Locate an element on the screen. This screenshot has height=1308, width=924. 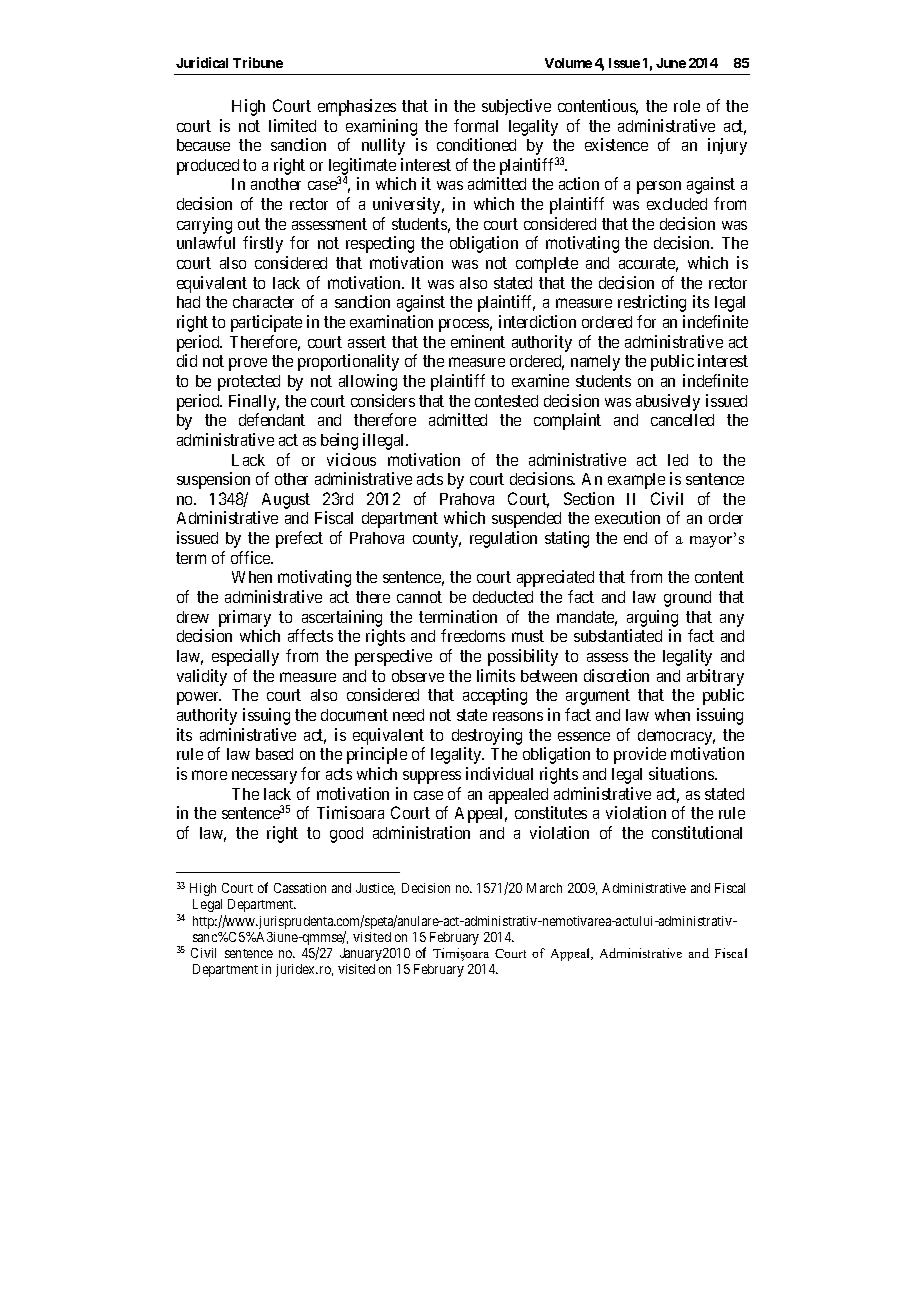
especially is located at coordinates (245, 657).
